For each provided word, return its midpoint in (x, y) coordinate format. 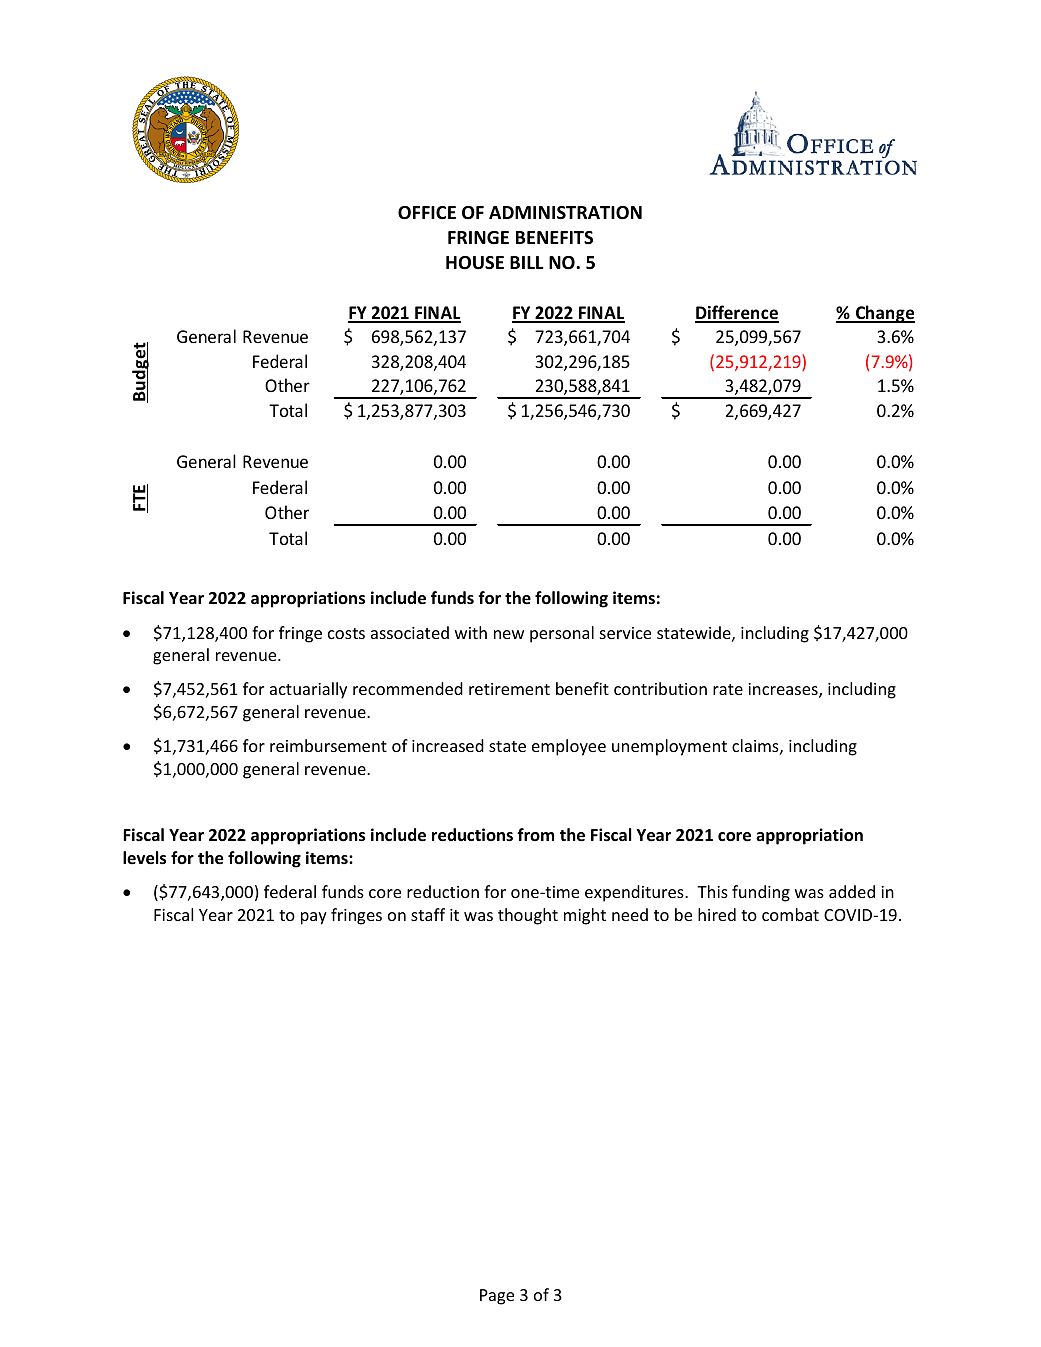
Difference (737, 313)
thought (528, 916)
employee (569, 747)
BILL (527, 262)
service (625, 633)
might (585, 916)
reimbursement (328, 745)
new (509, 634)
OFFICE (427, 213)
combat (790, 914)
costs (346, 633)
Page (497, 1297)
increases (784, 690)
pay (314, 918)
